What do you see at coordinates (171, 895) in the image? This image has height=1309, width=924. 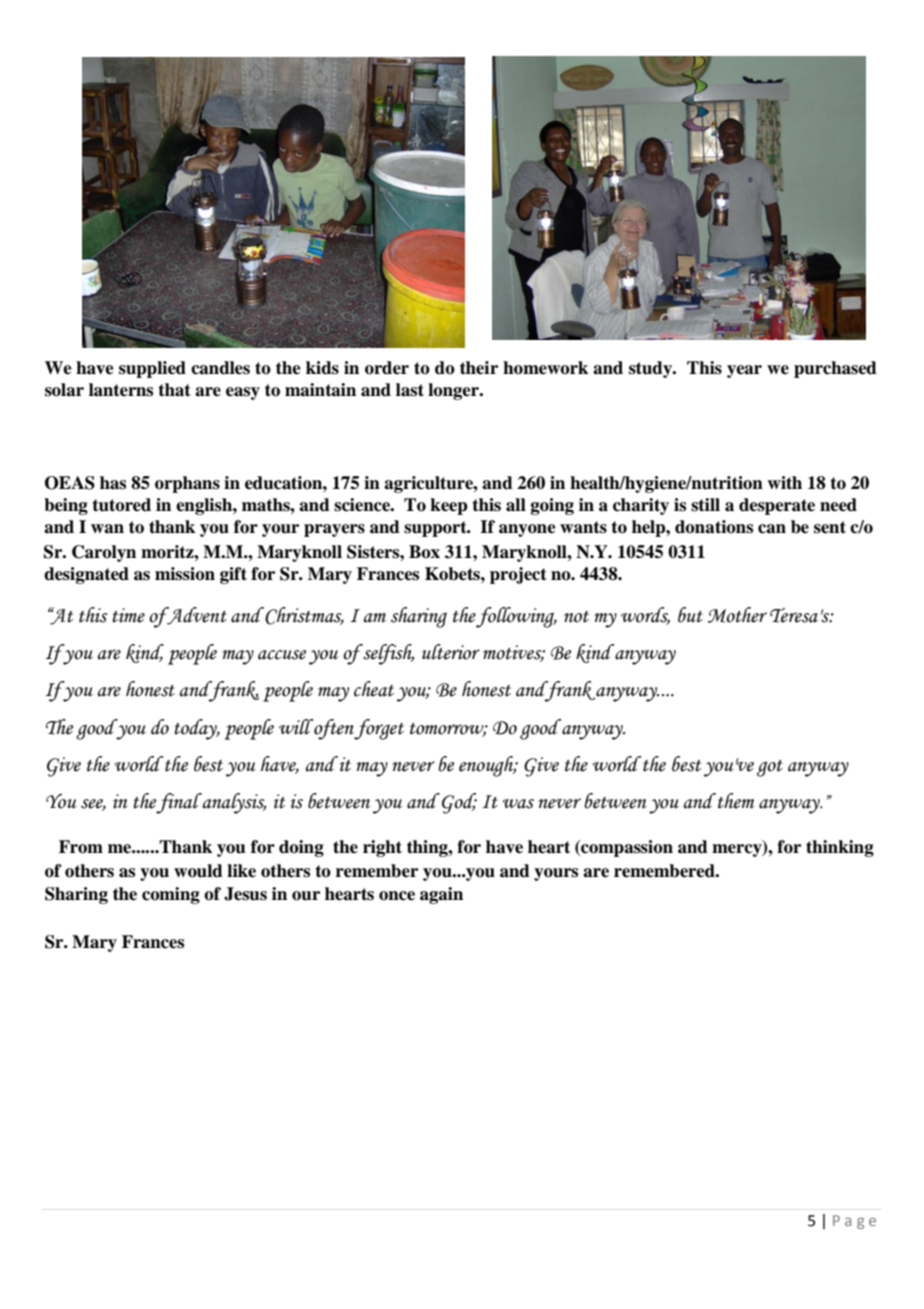 I see `coming` at bounding box center [171, 895].
